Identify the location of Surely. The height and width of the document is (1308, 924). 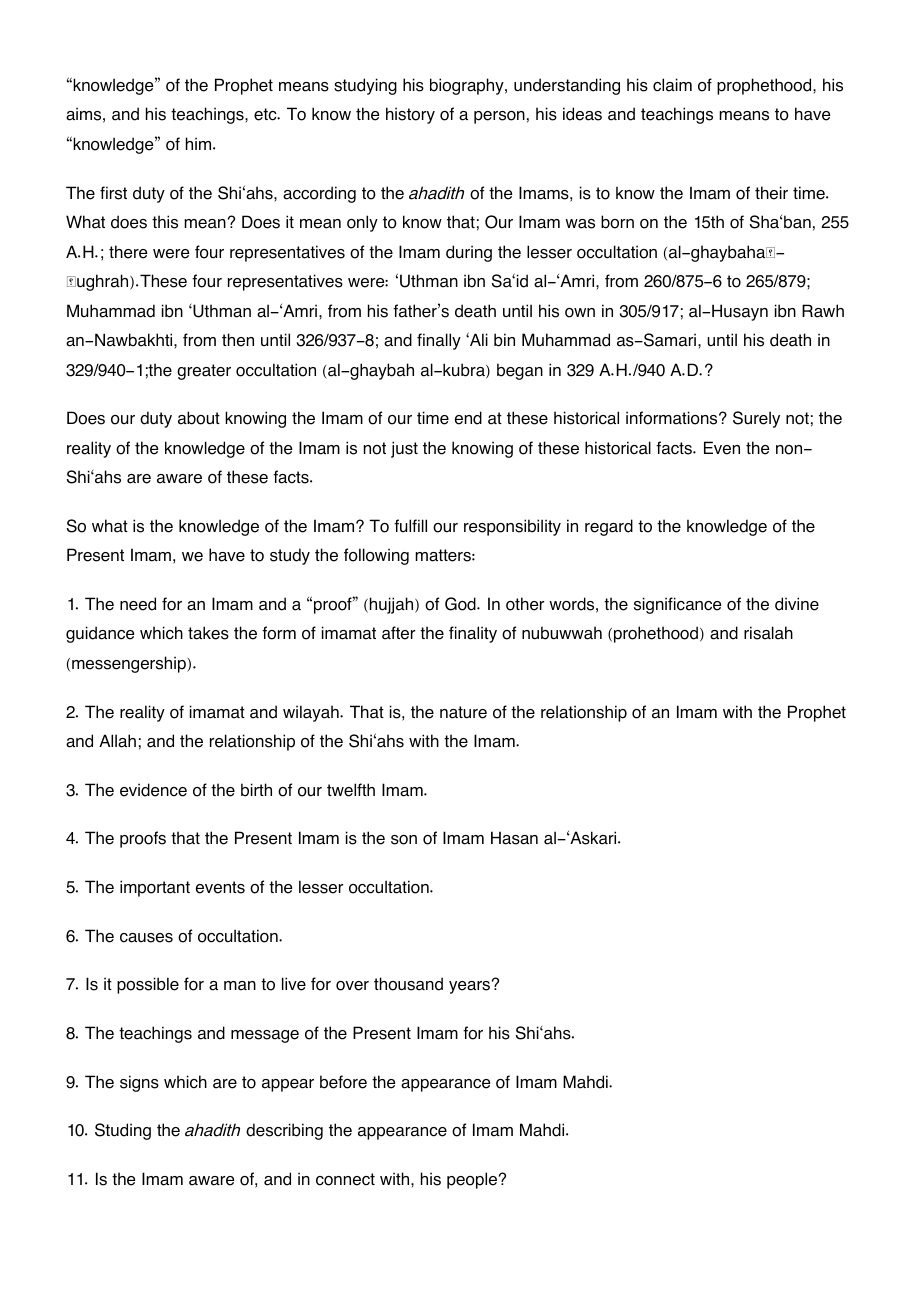
(756, 419).
